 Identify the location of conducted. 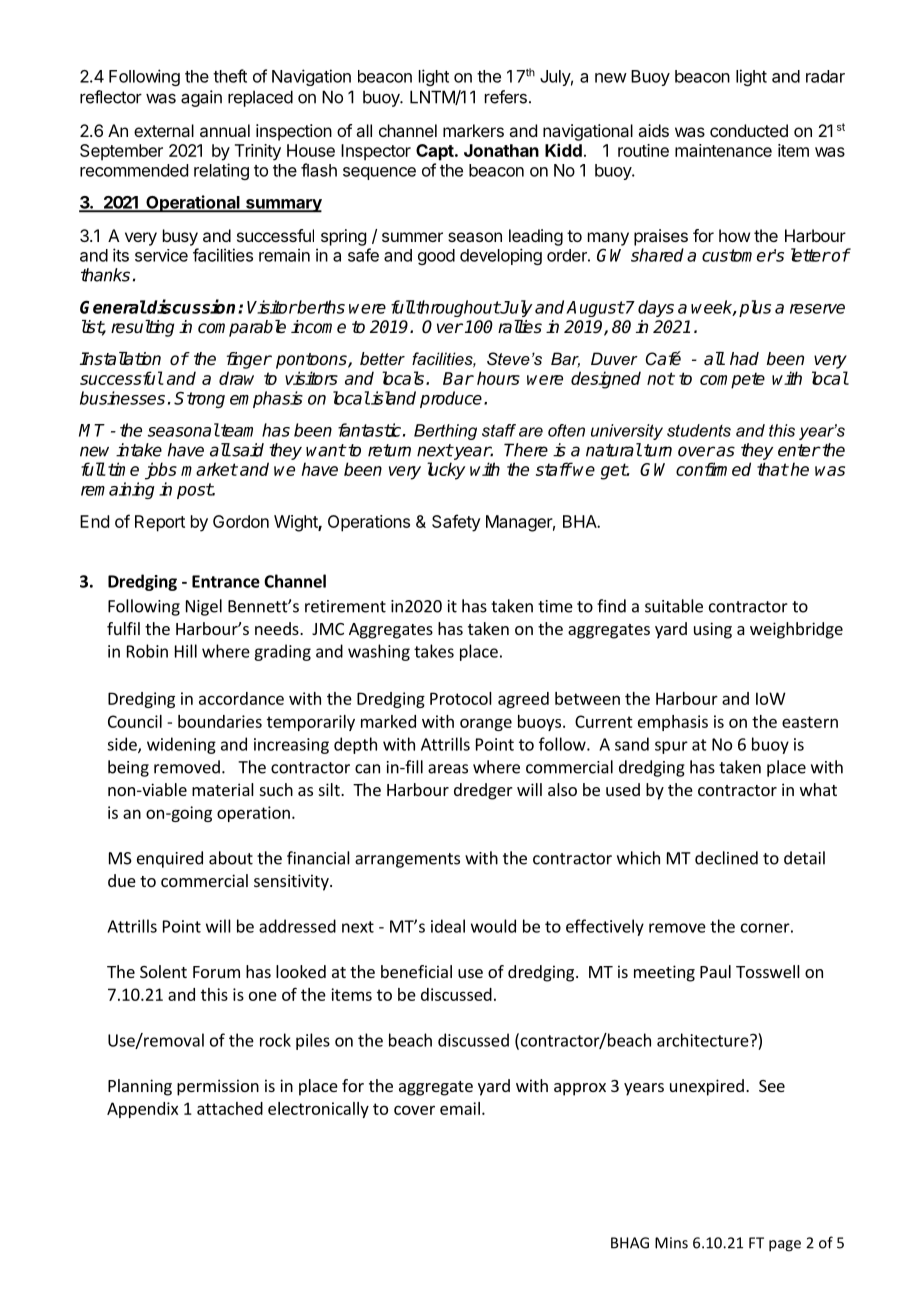
(749, 130).
